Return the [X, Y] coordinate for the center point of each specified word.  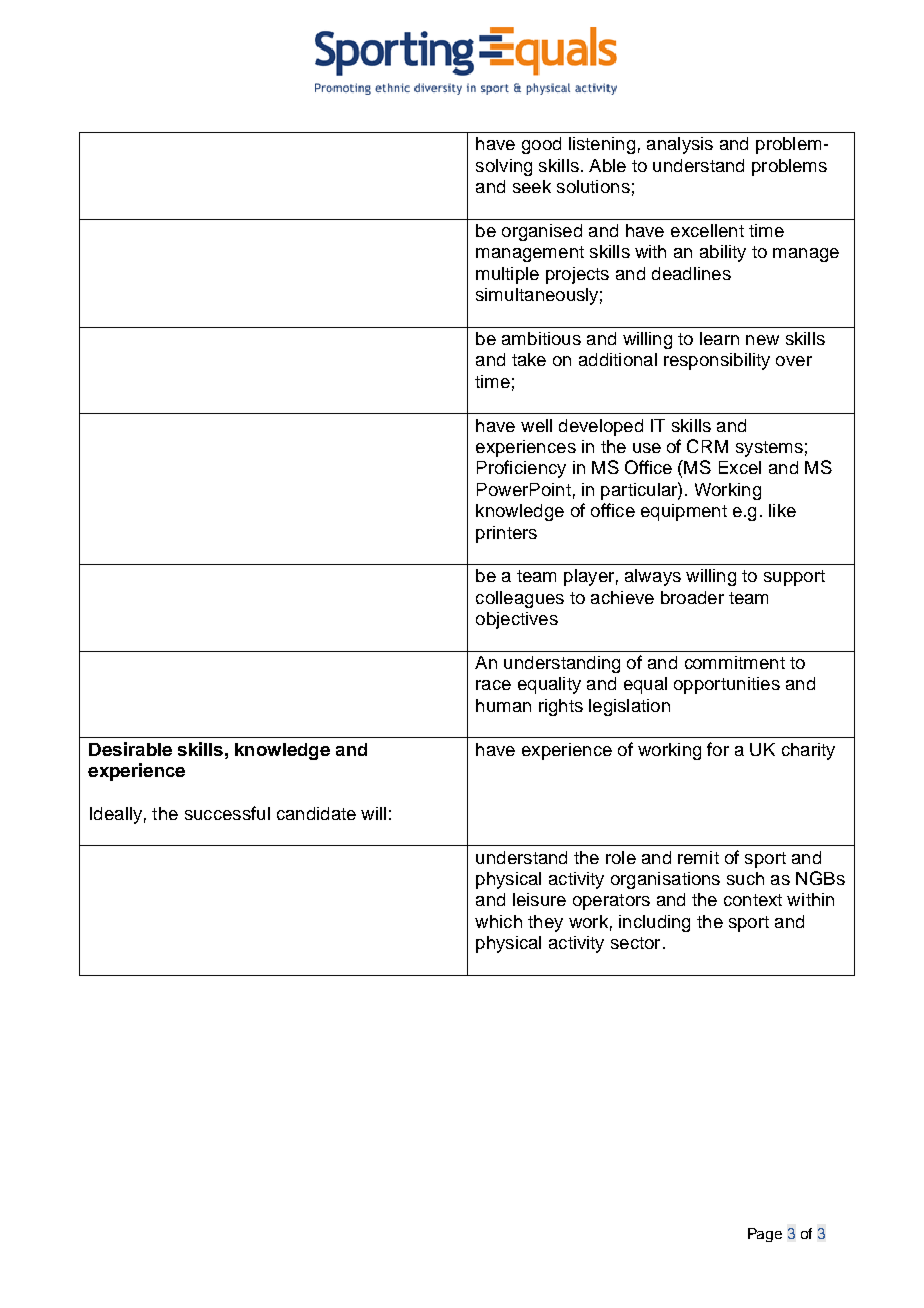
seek [532, 186]
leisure [539, 899]
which [498, 921]
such [745, 878]
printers [506, 534]
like [782, 510]
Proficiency [521, 469]
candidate [316, 813]
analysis [680, 145]
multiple [507, 275]
